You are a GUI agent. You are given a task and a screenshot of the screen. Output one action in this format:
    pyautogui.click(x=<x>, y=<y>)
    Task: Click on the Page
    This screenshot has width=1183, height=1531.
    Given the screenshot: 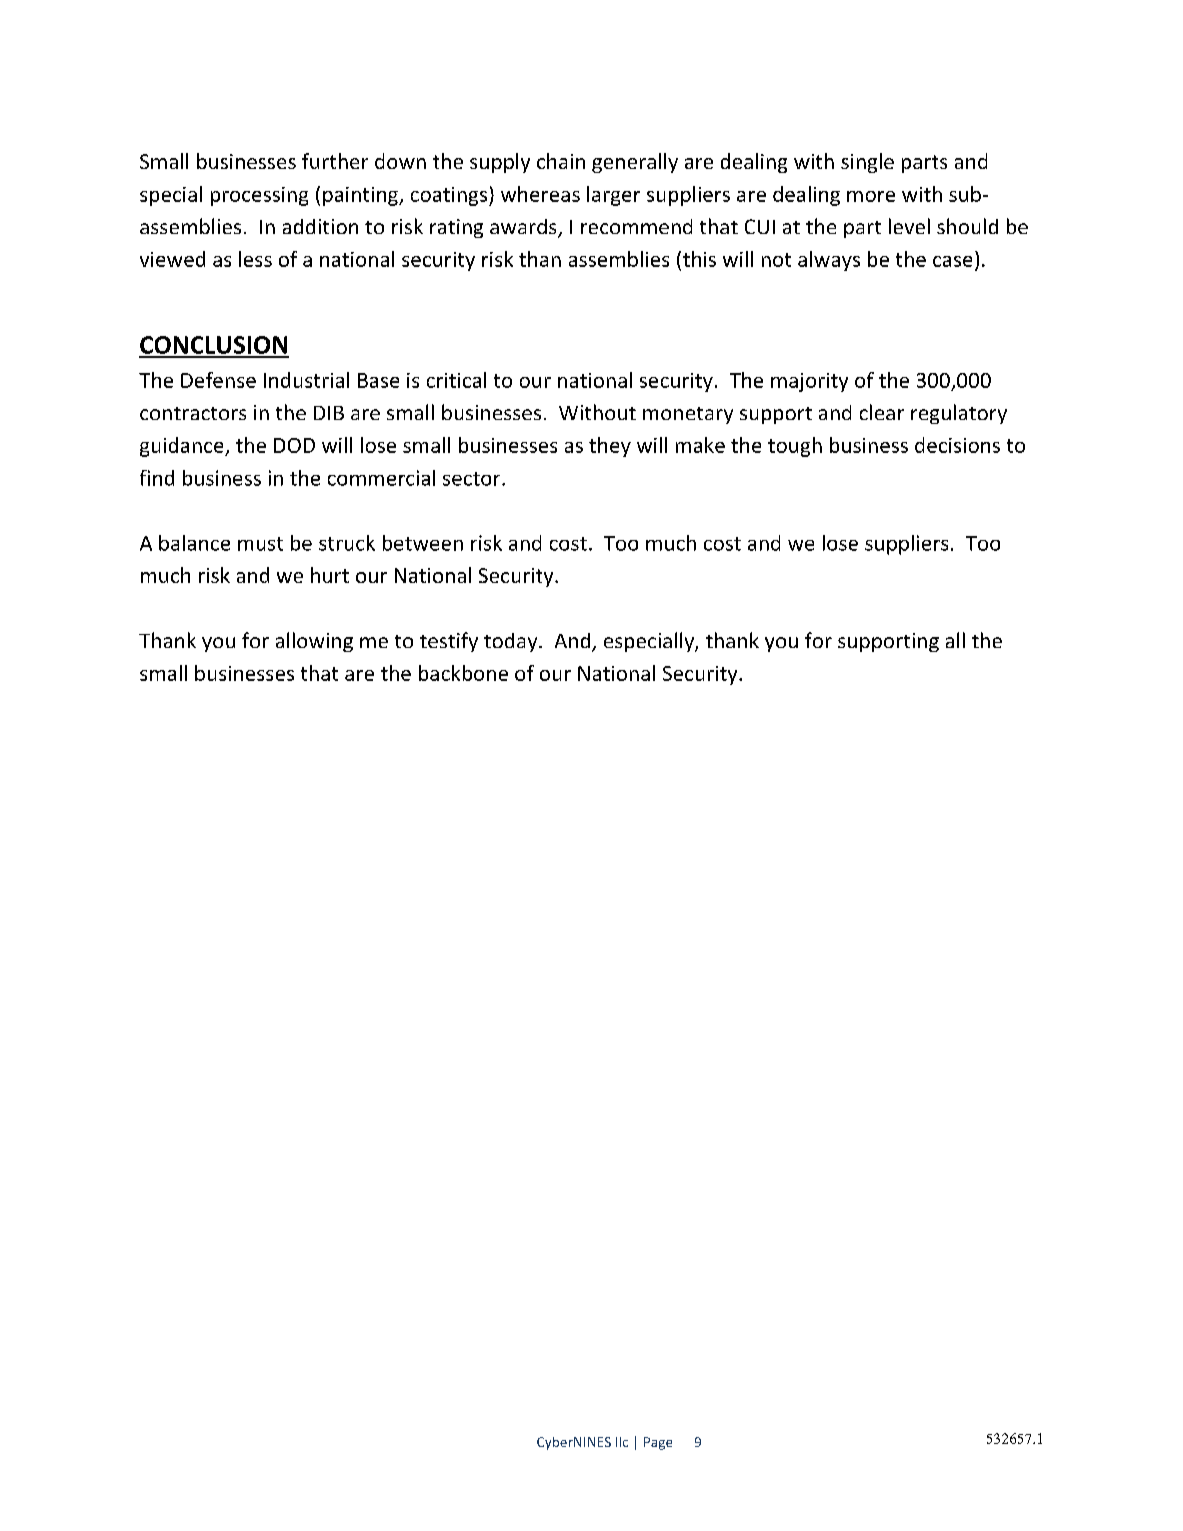 What is the action you would take?
    pyautogui.click(x=658, y=1443)
